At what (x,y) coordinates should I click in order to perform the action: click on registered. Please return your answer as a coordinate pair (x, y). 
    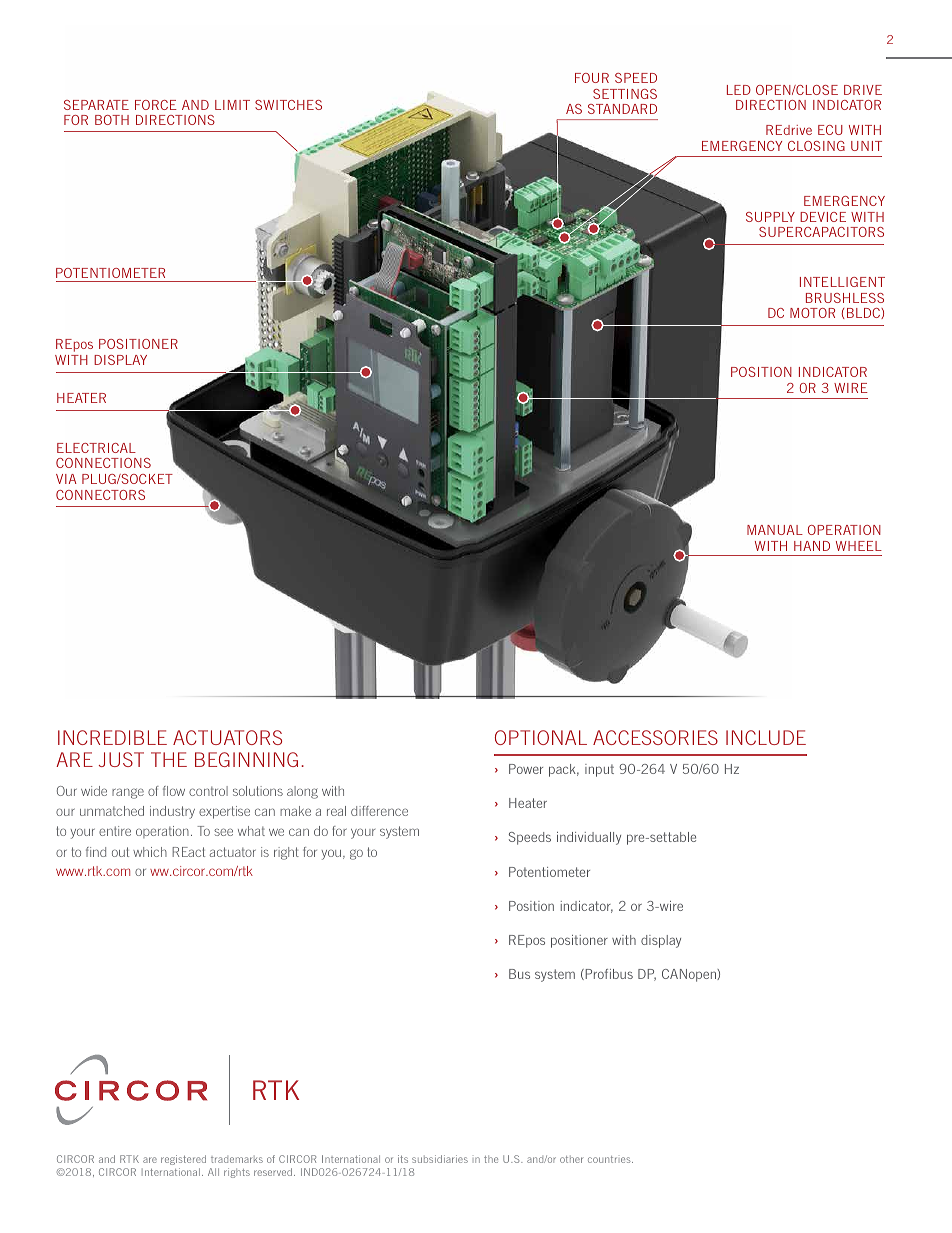
    Looking at the image, I should click on (183, 1160).
